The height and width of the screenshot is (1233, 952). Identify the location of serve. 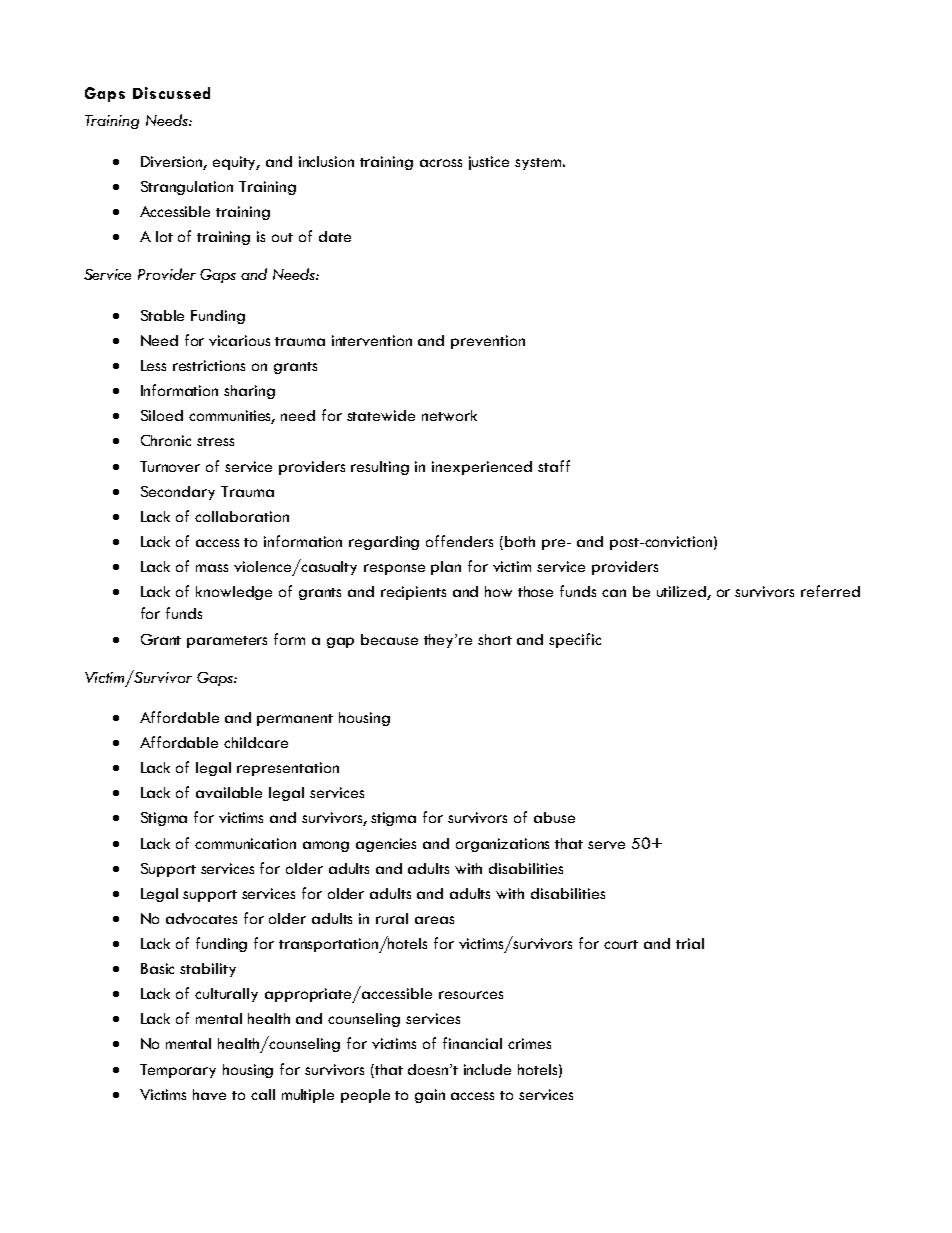
(606, 845).
